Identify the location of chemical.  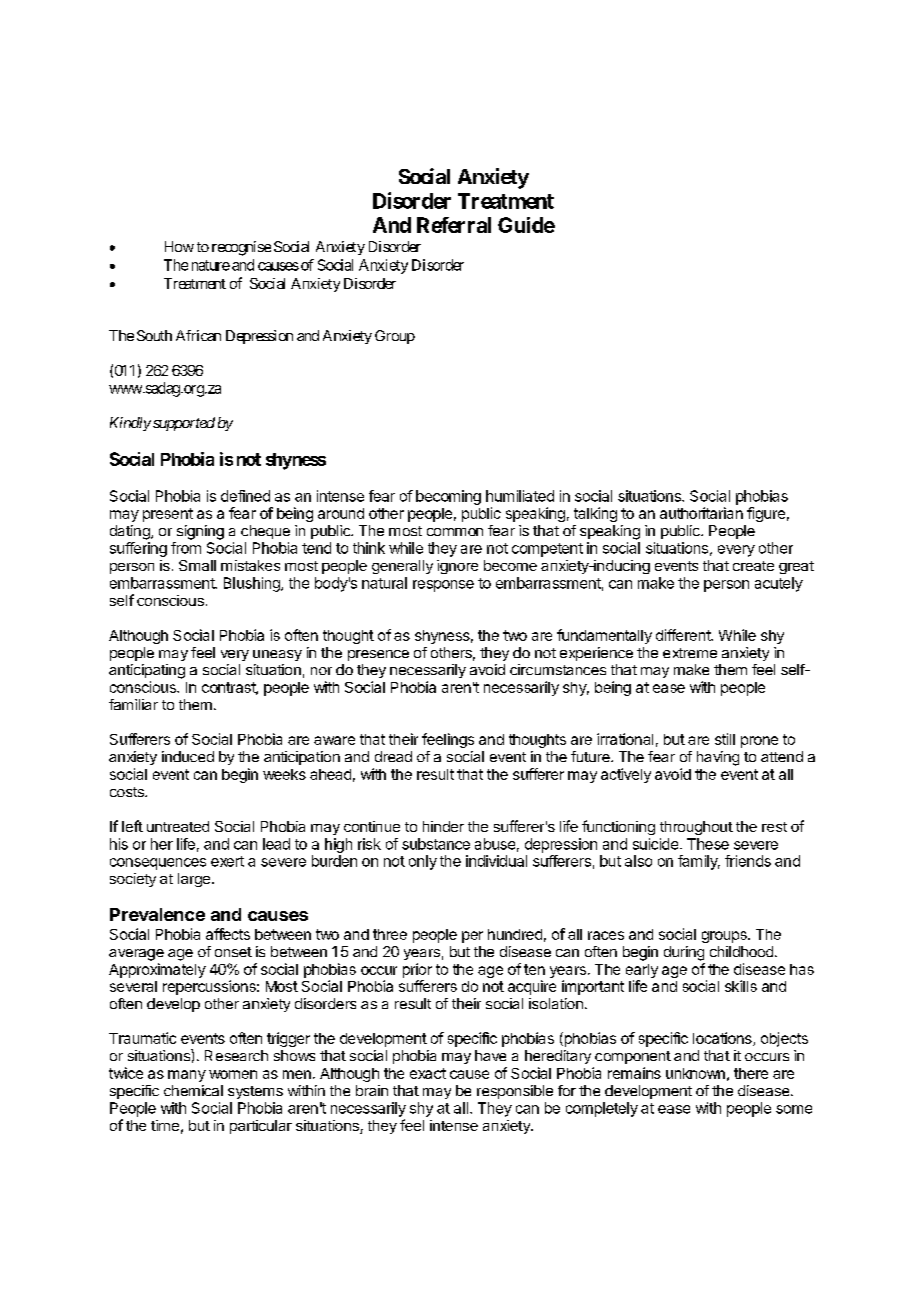
(193, 1090).
